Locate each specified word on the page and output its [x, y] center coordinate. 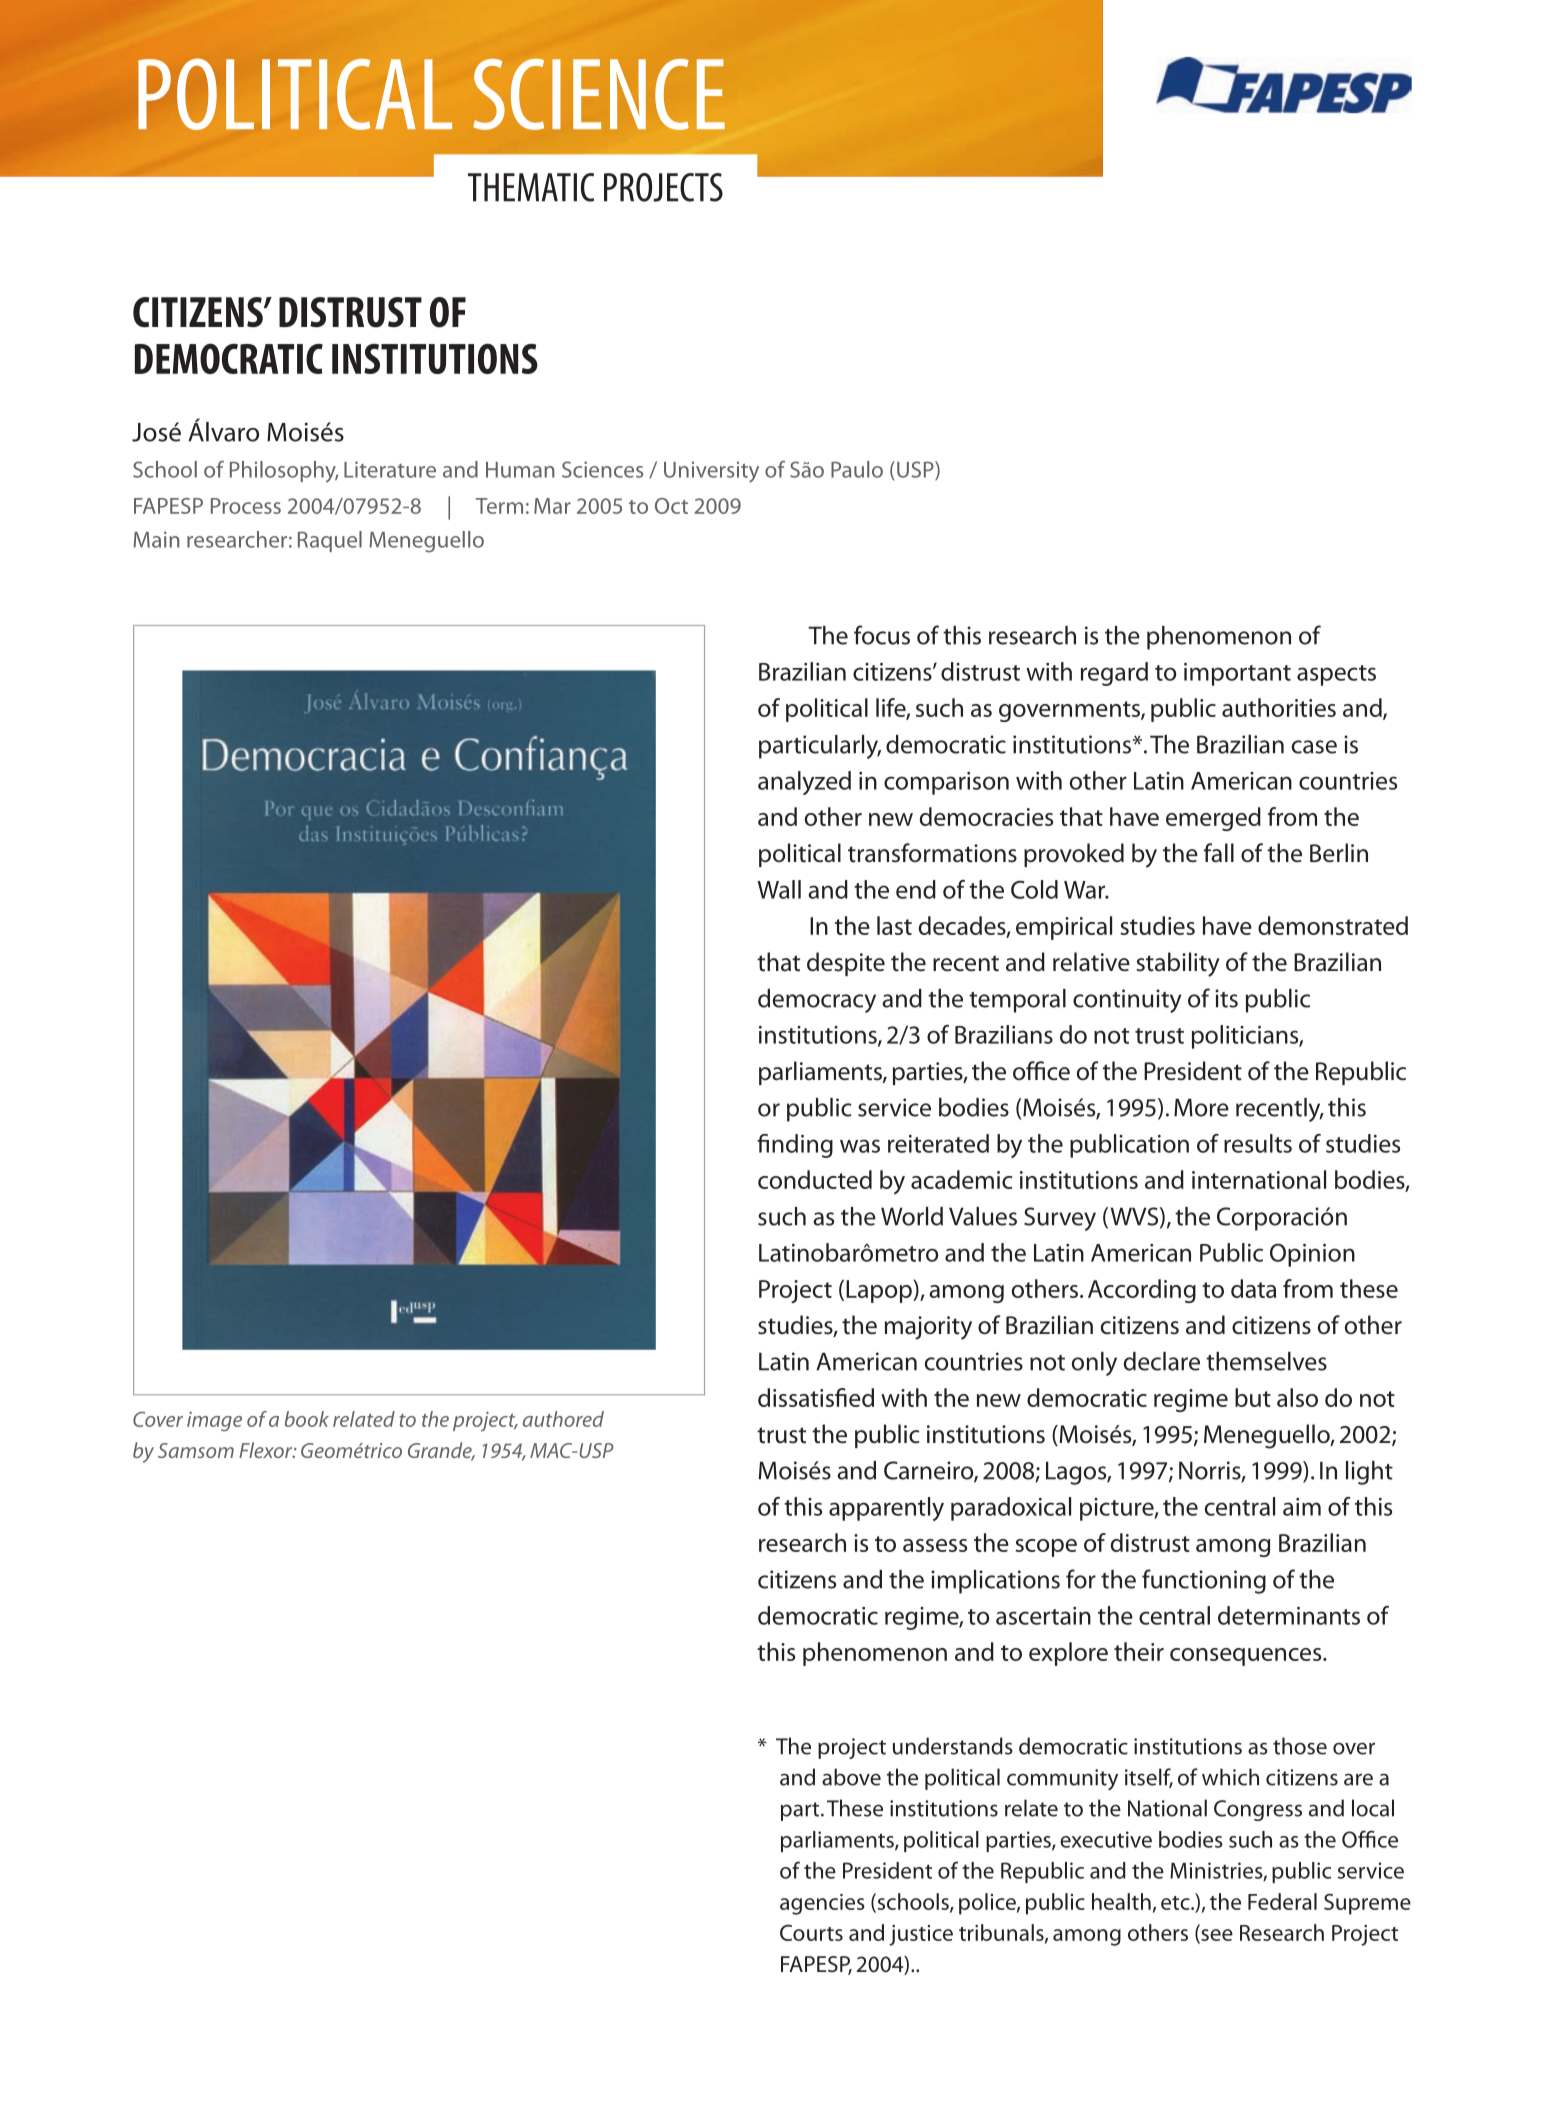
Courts [811, 1933]
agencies [822, 1904]
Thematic [531, 187]
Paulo [857, 469]
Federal [1282, 1901]
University [711, 472]
